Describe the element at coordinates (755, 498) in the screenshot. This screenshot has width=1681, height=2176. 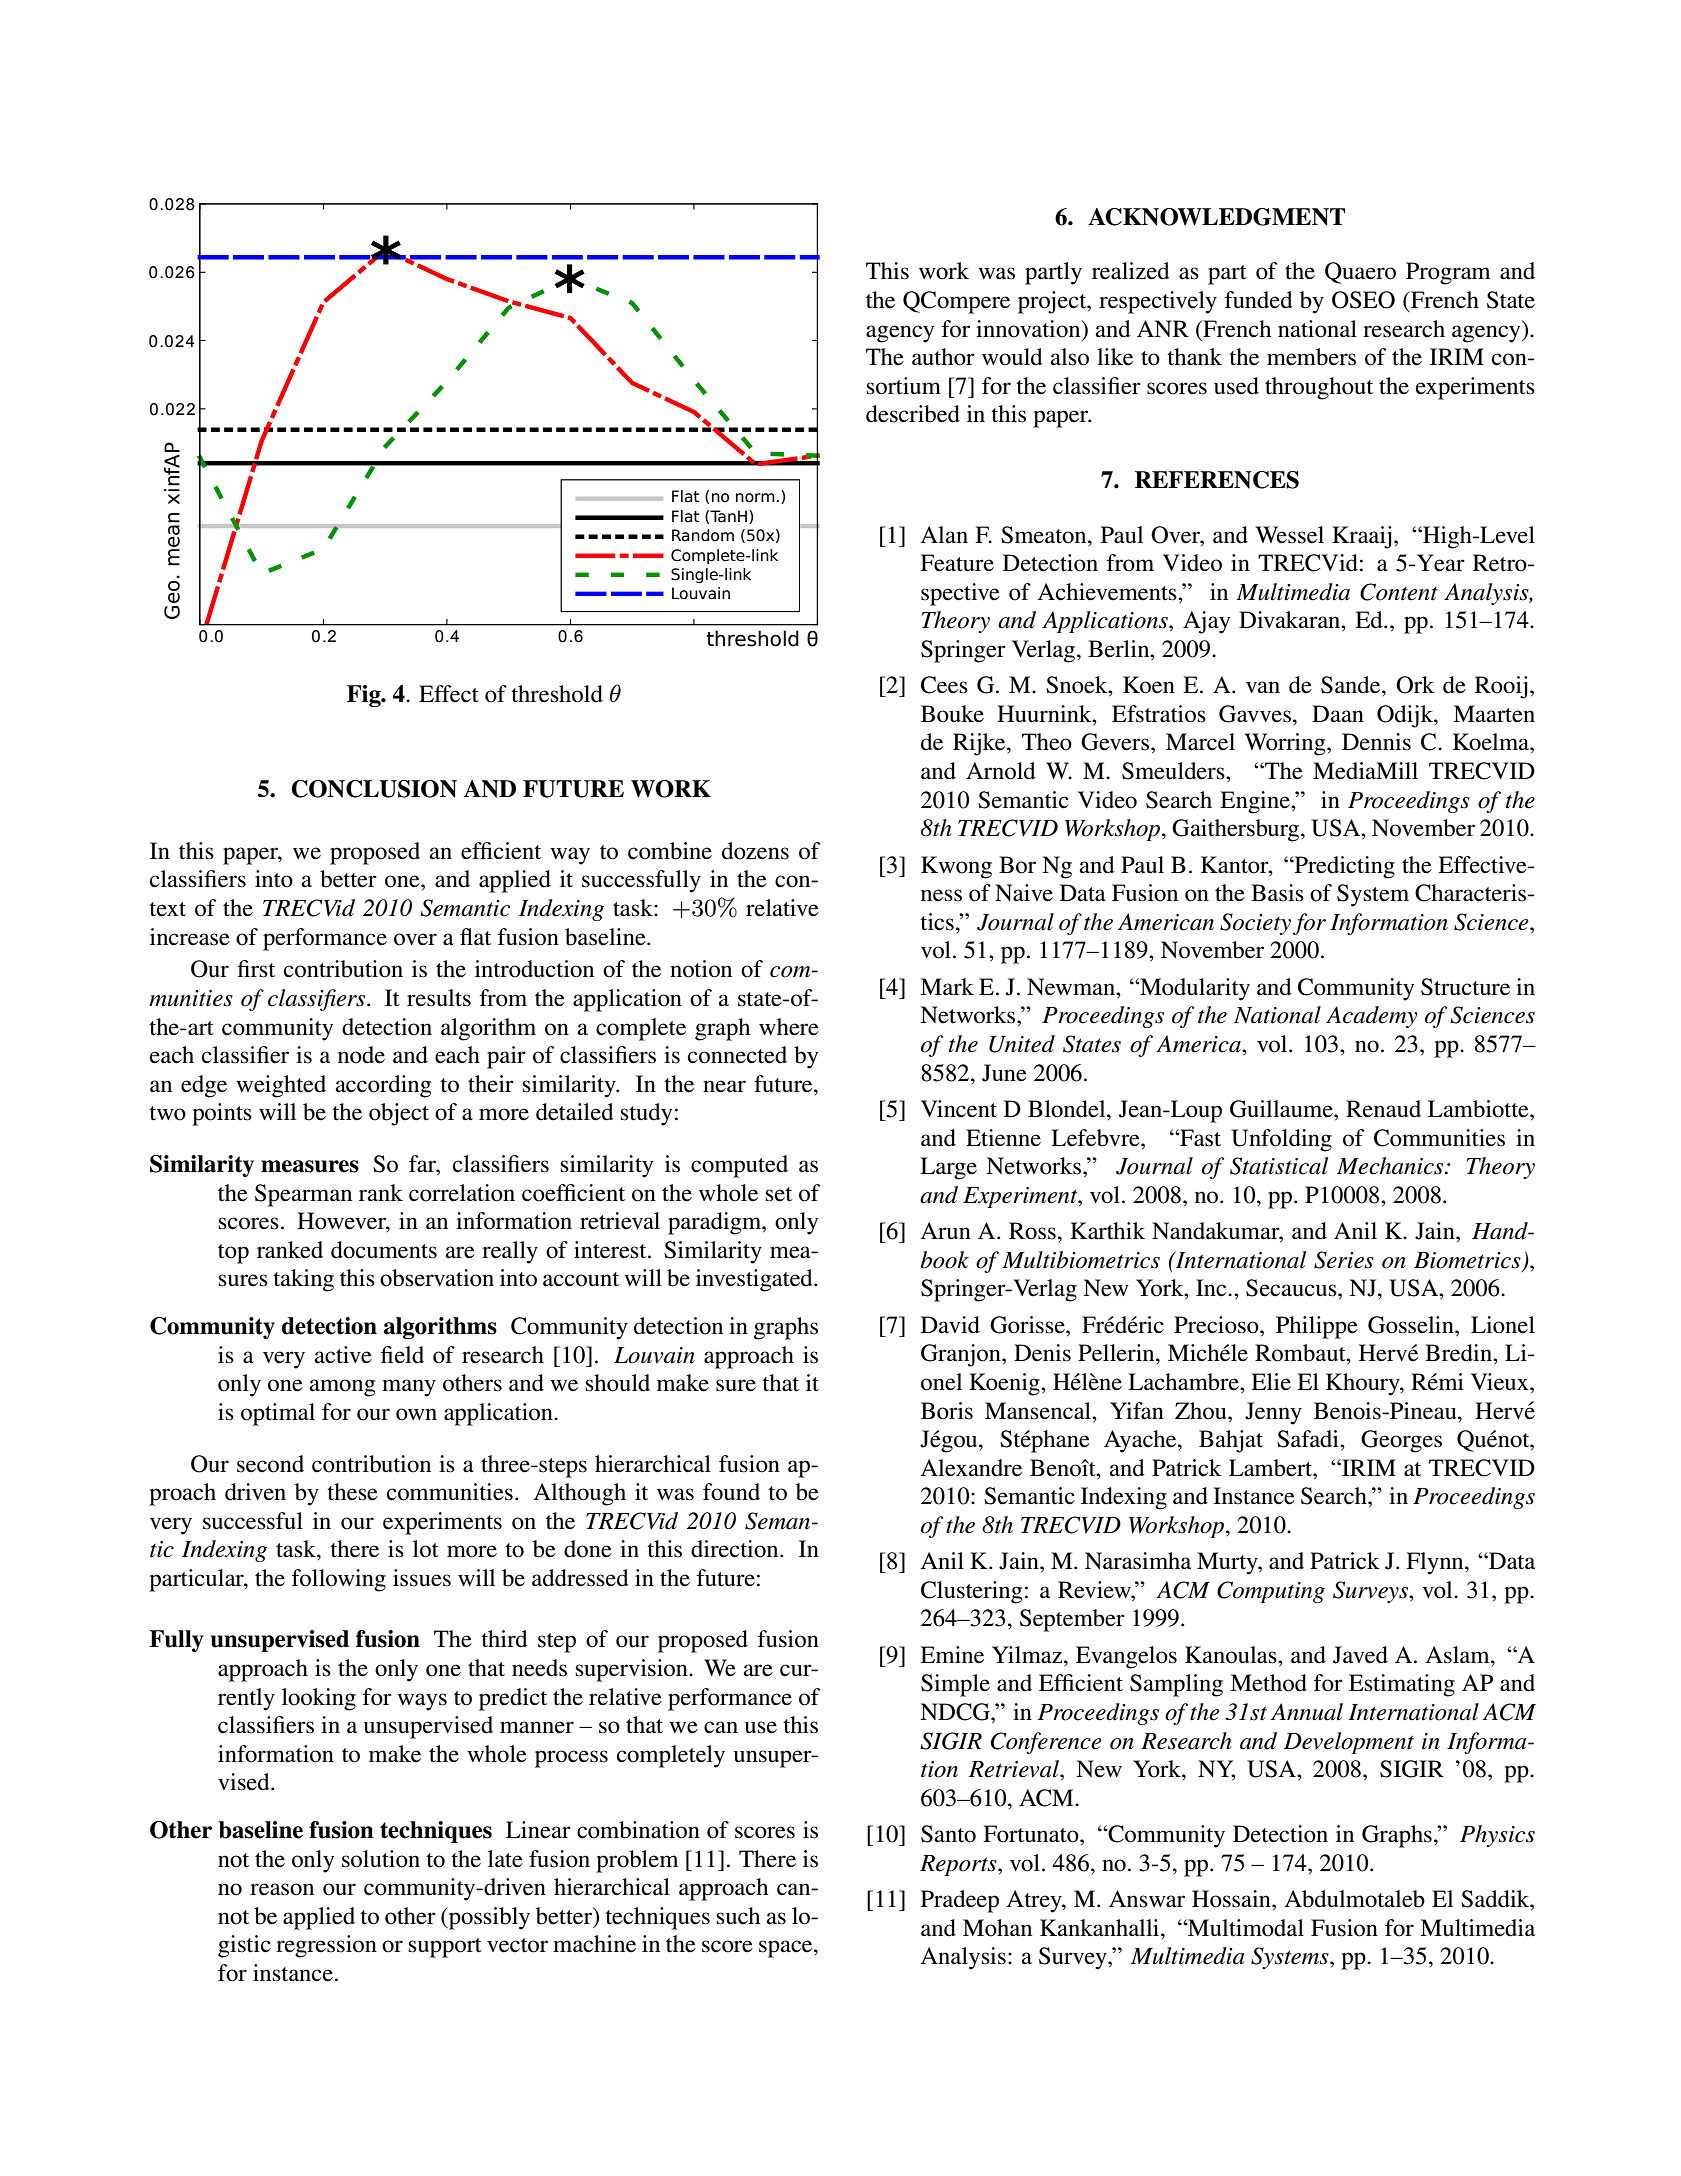
I see `norm` at that location.
